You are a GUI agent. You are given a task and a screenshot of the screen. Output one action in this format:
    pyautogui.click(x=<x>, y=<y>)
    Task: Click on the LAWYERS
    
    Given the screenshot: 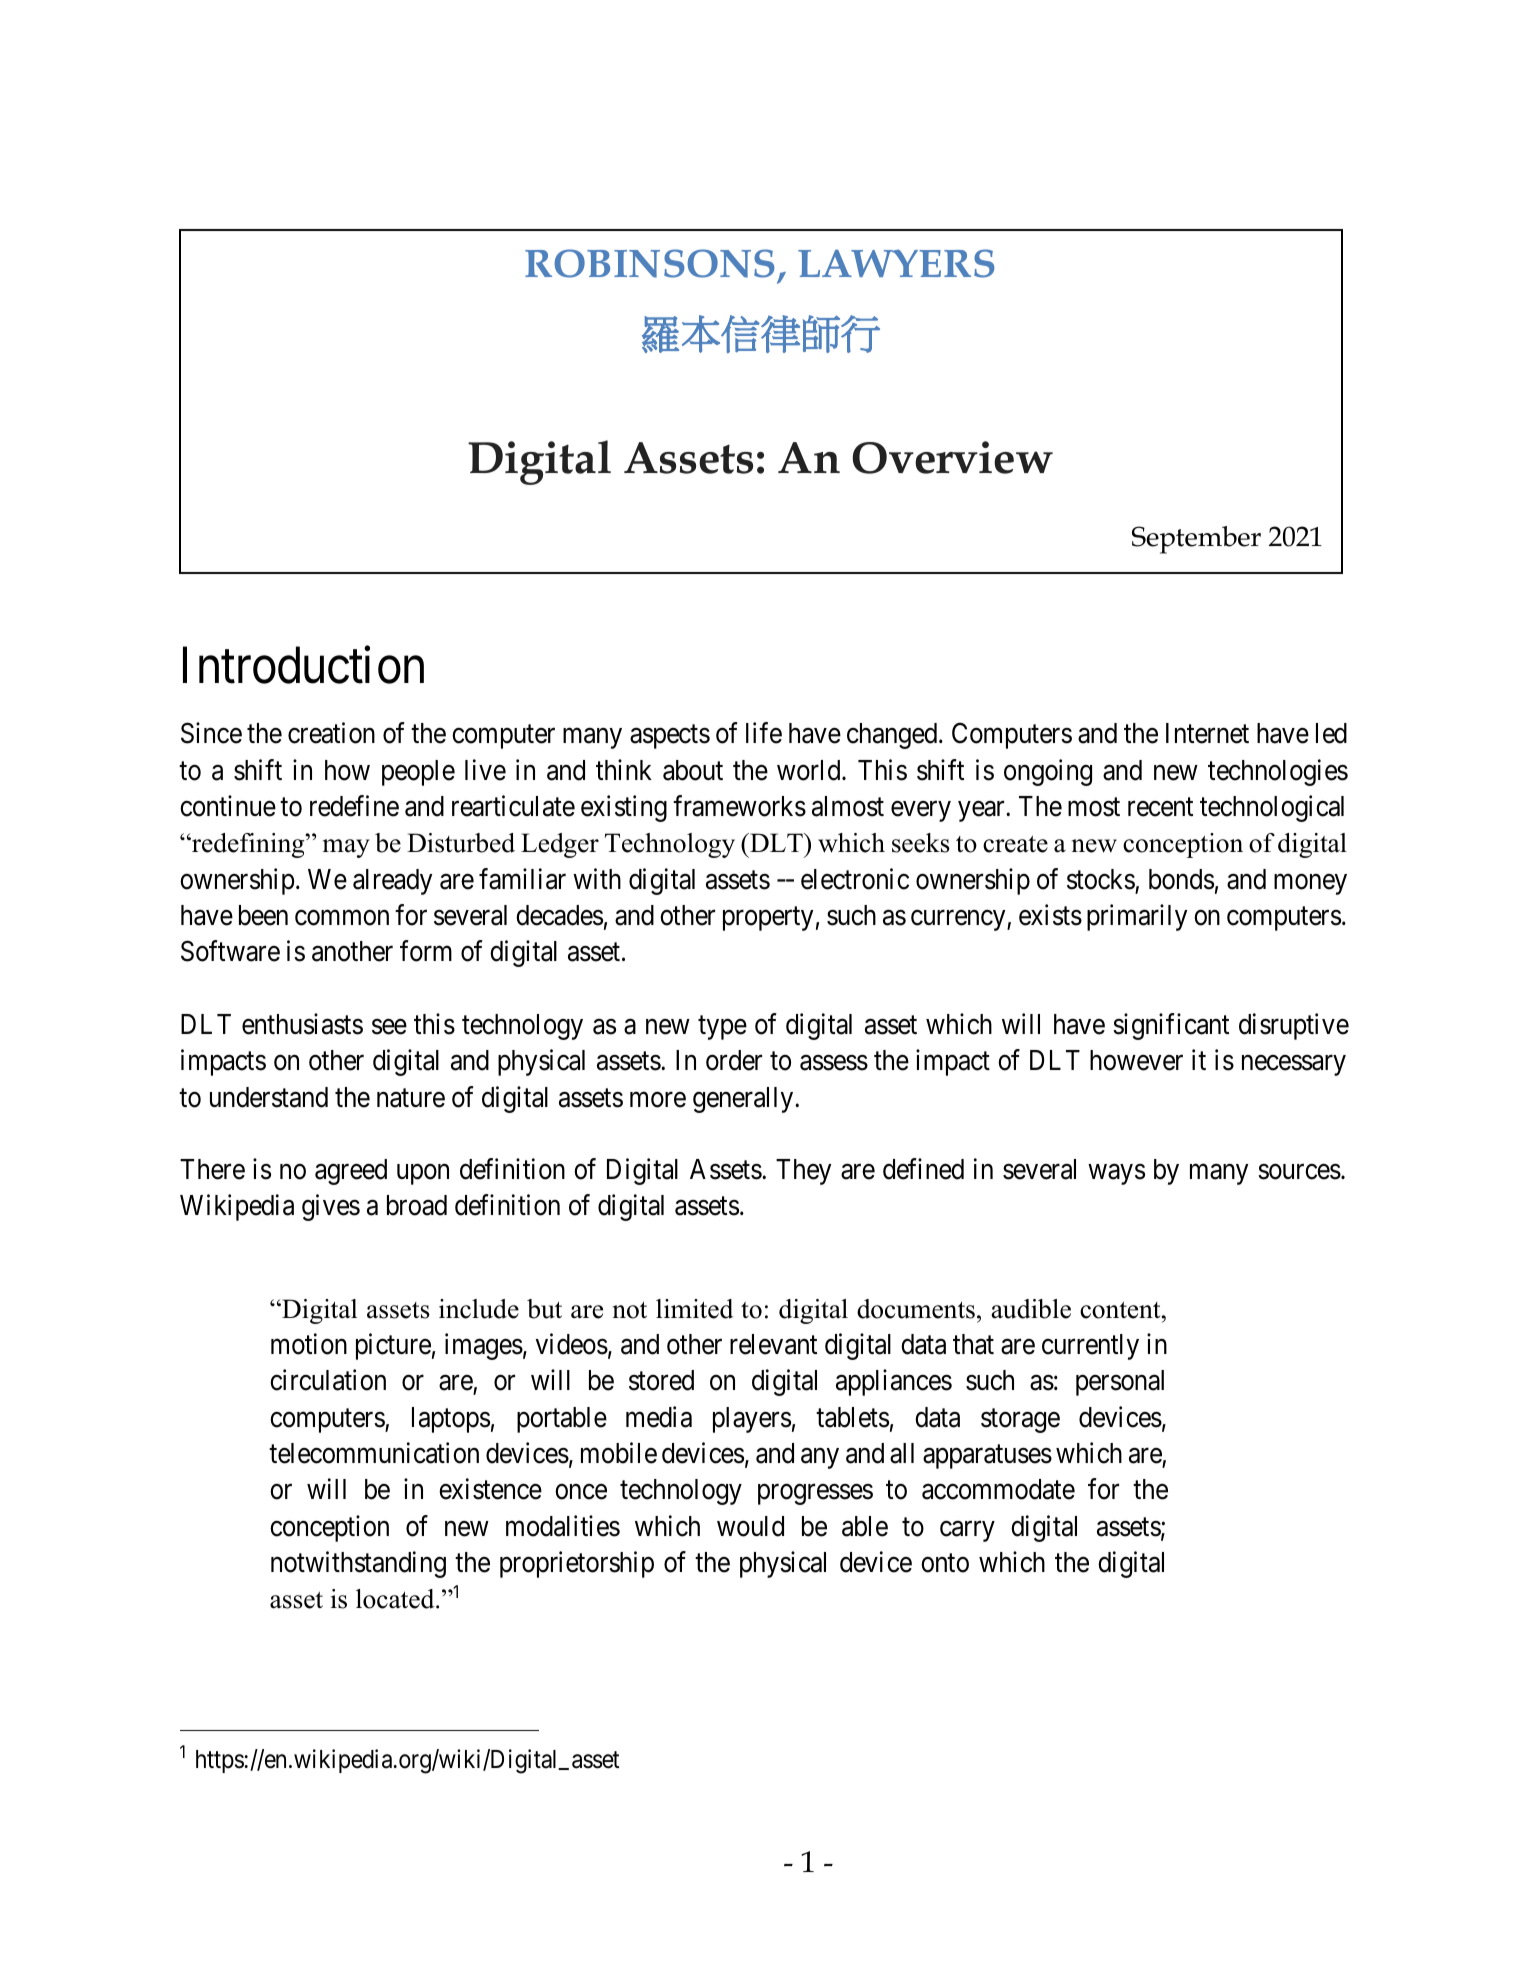 What is the action you would take?
    pyautogui.click(x=896, y=263)
